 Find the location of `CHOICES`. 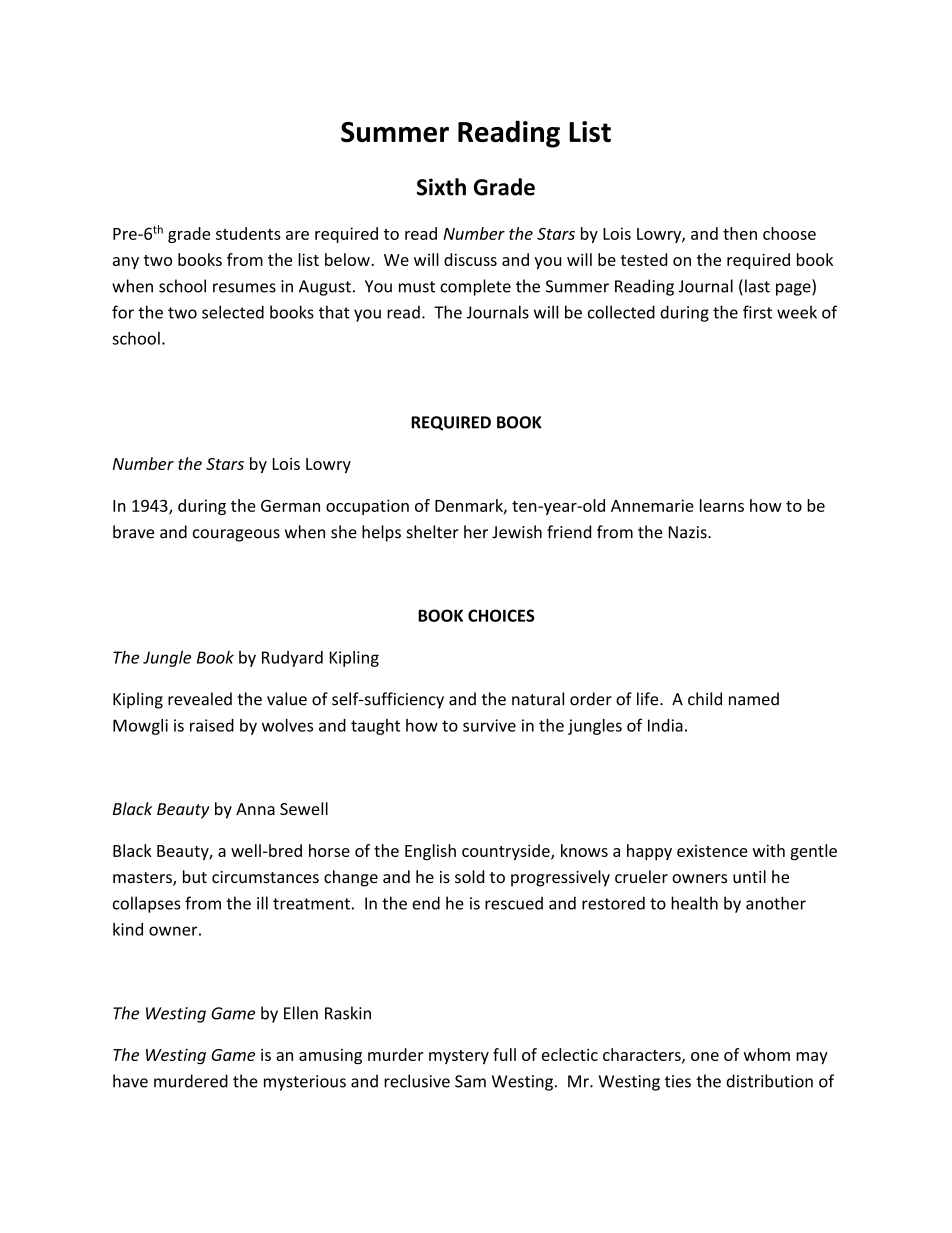

CHOICES is located at coordinates (501, 615).
